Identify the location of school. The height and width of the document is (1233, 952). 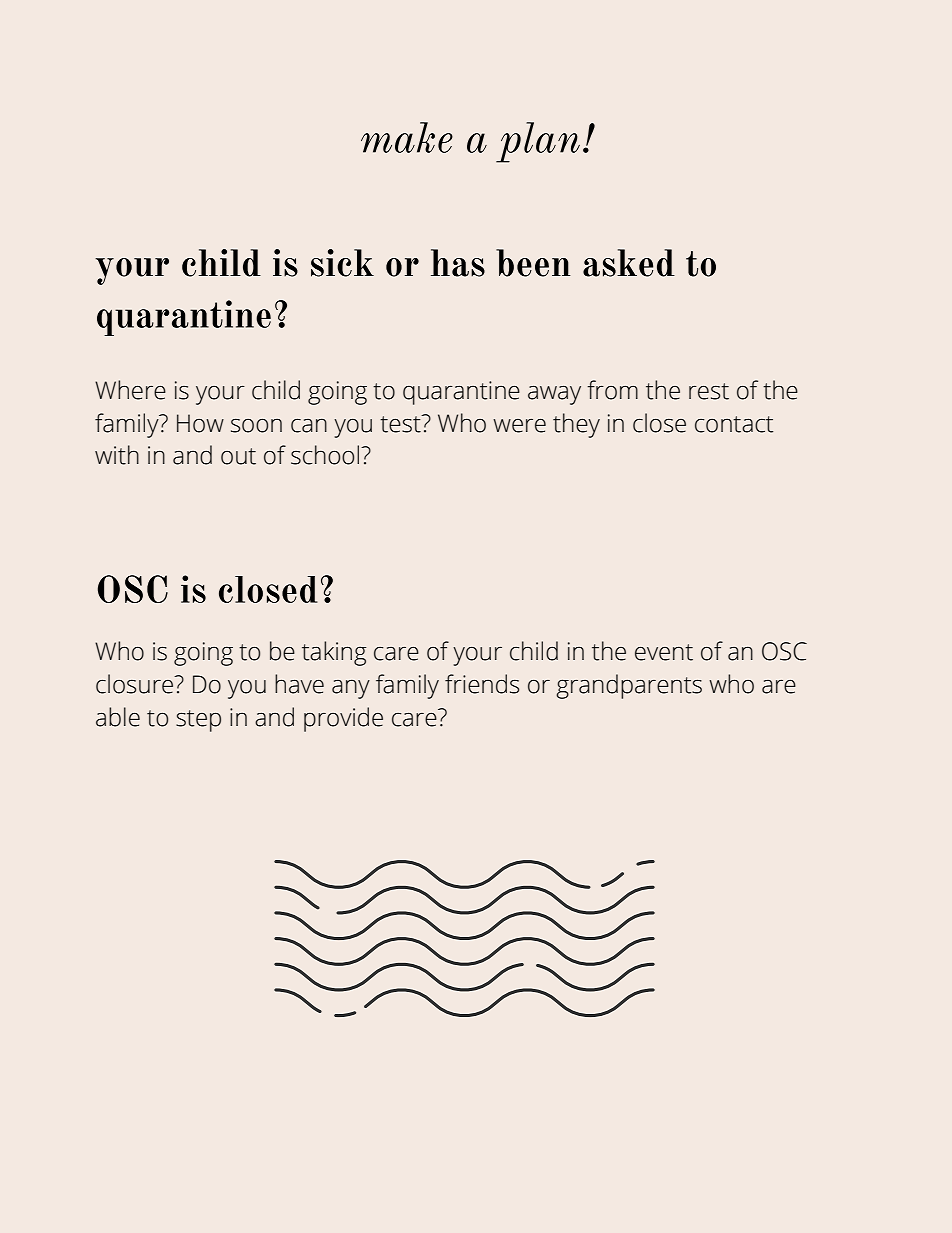
(326, 455).
